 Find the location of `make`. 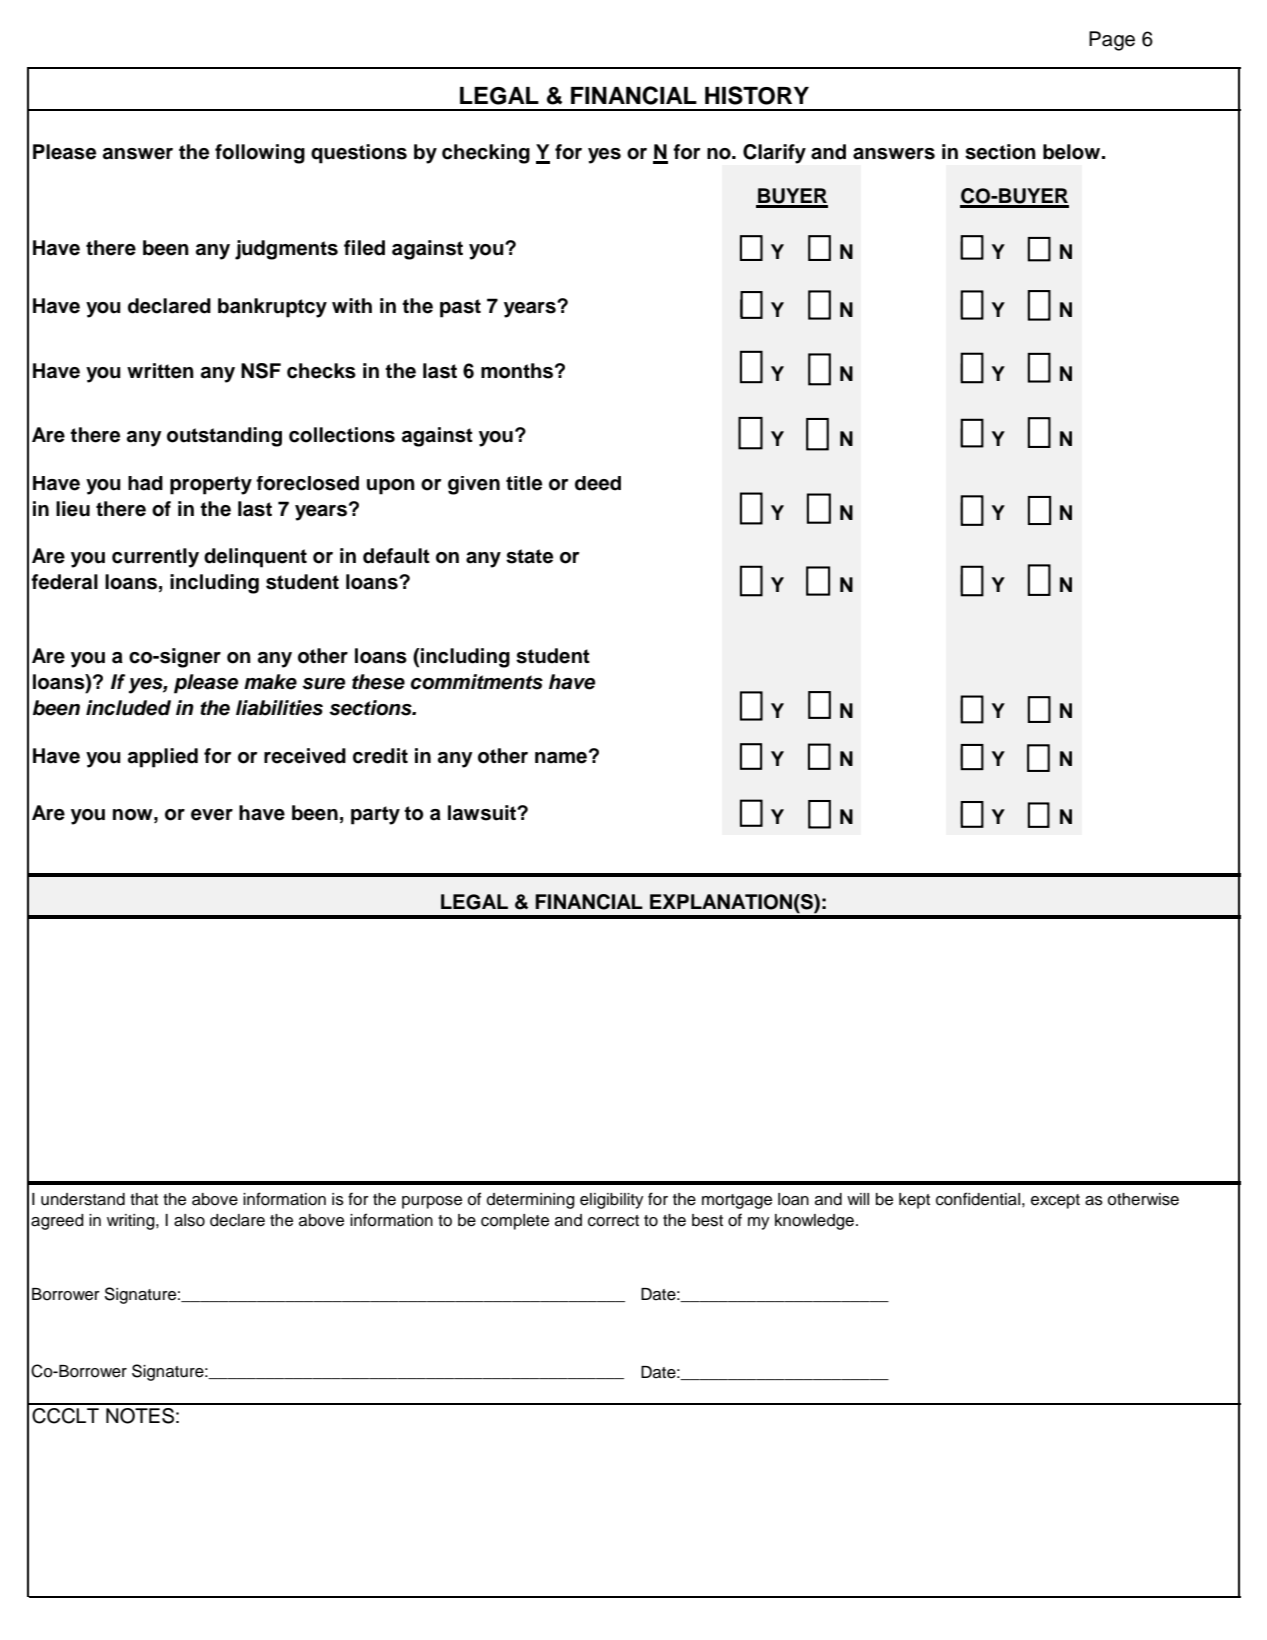

make is located at coordinates (270, 682).
